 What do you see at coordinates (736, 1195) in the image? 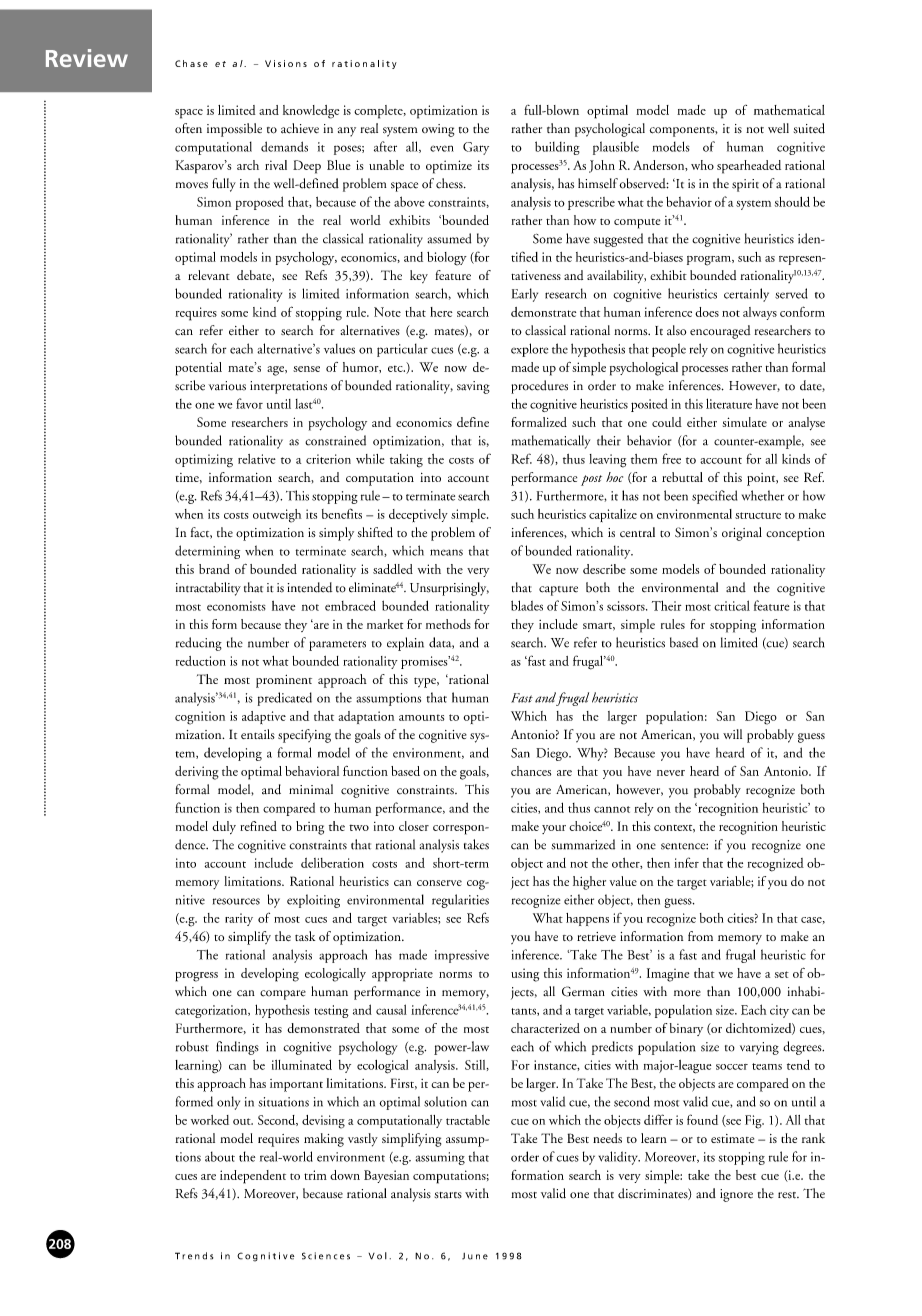
I see `ignore` at bounding box center [736, 1195].
